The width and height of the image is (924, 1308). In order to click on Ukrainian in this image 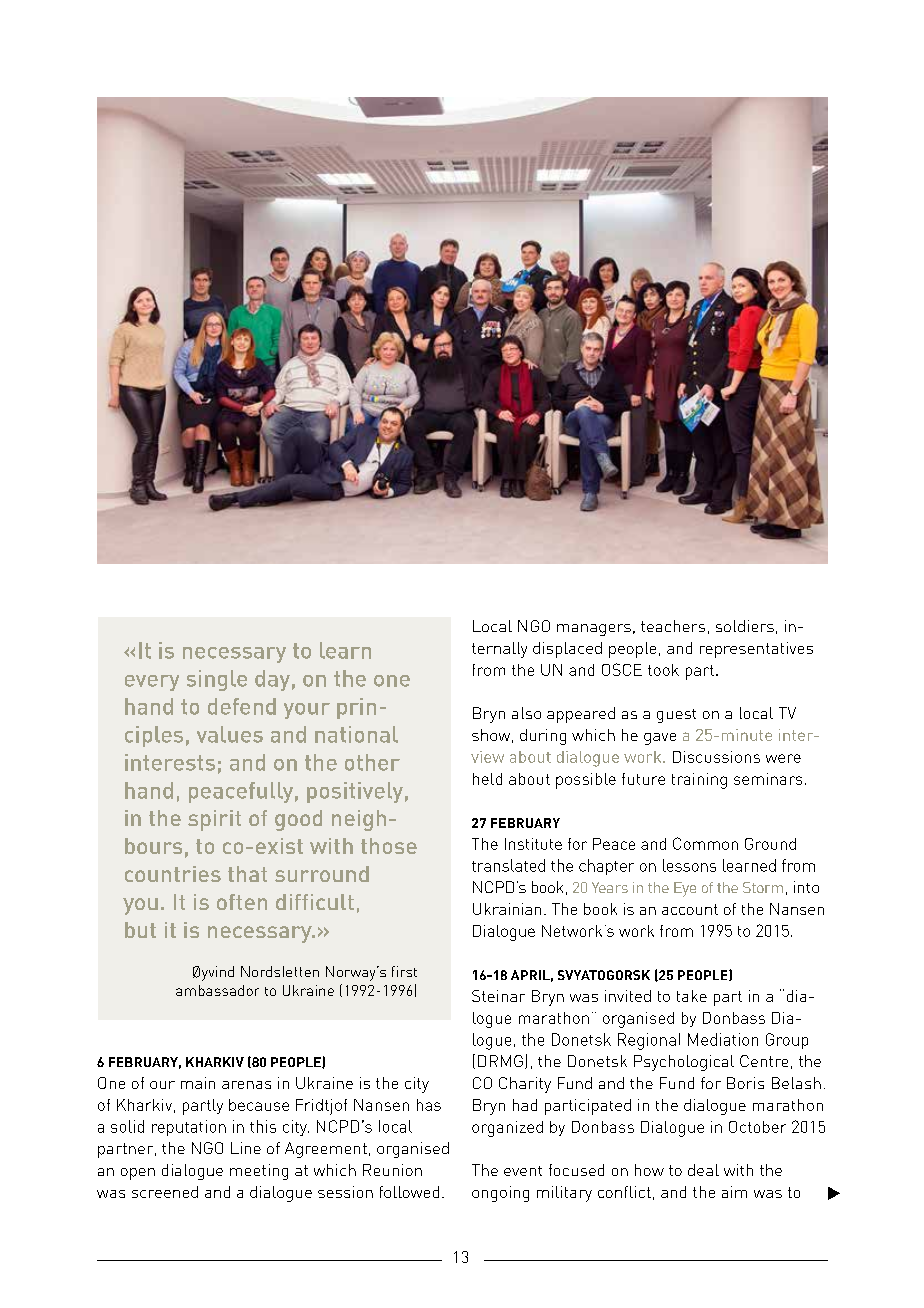, I will do `click(507, 909)`.
